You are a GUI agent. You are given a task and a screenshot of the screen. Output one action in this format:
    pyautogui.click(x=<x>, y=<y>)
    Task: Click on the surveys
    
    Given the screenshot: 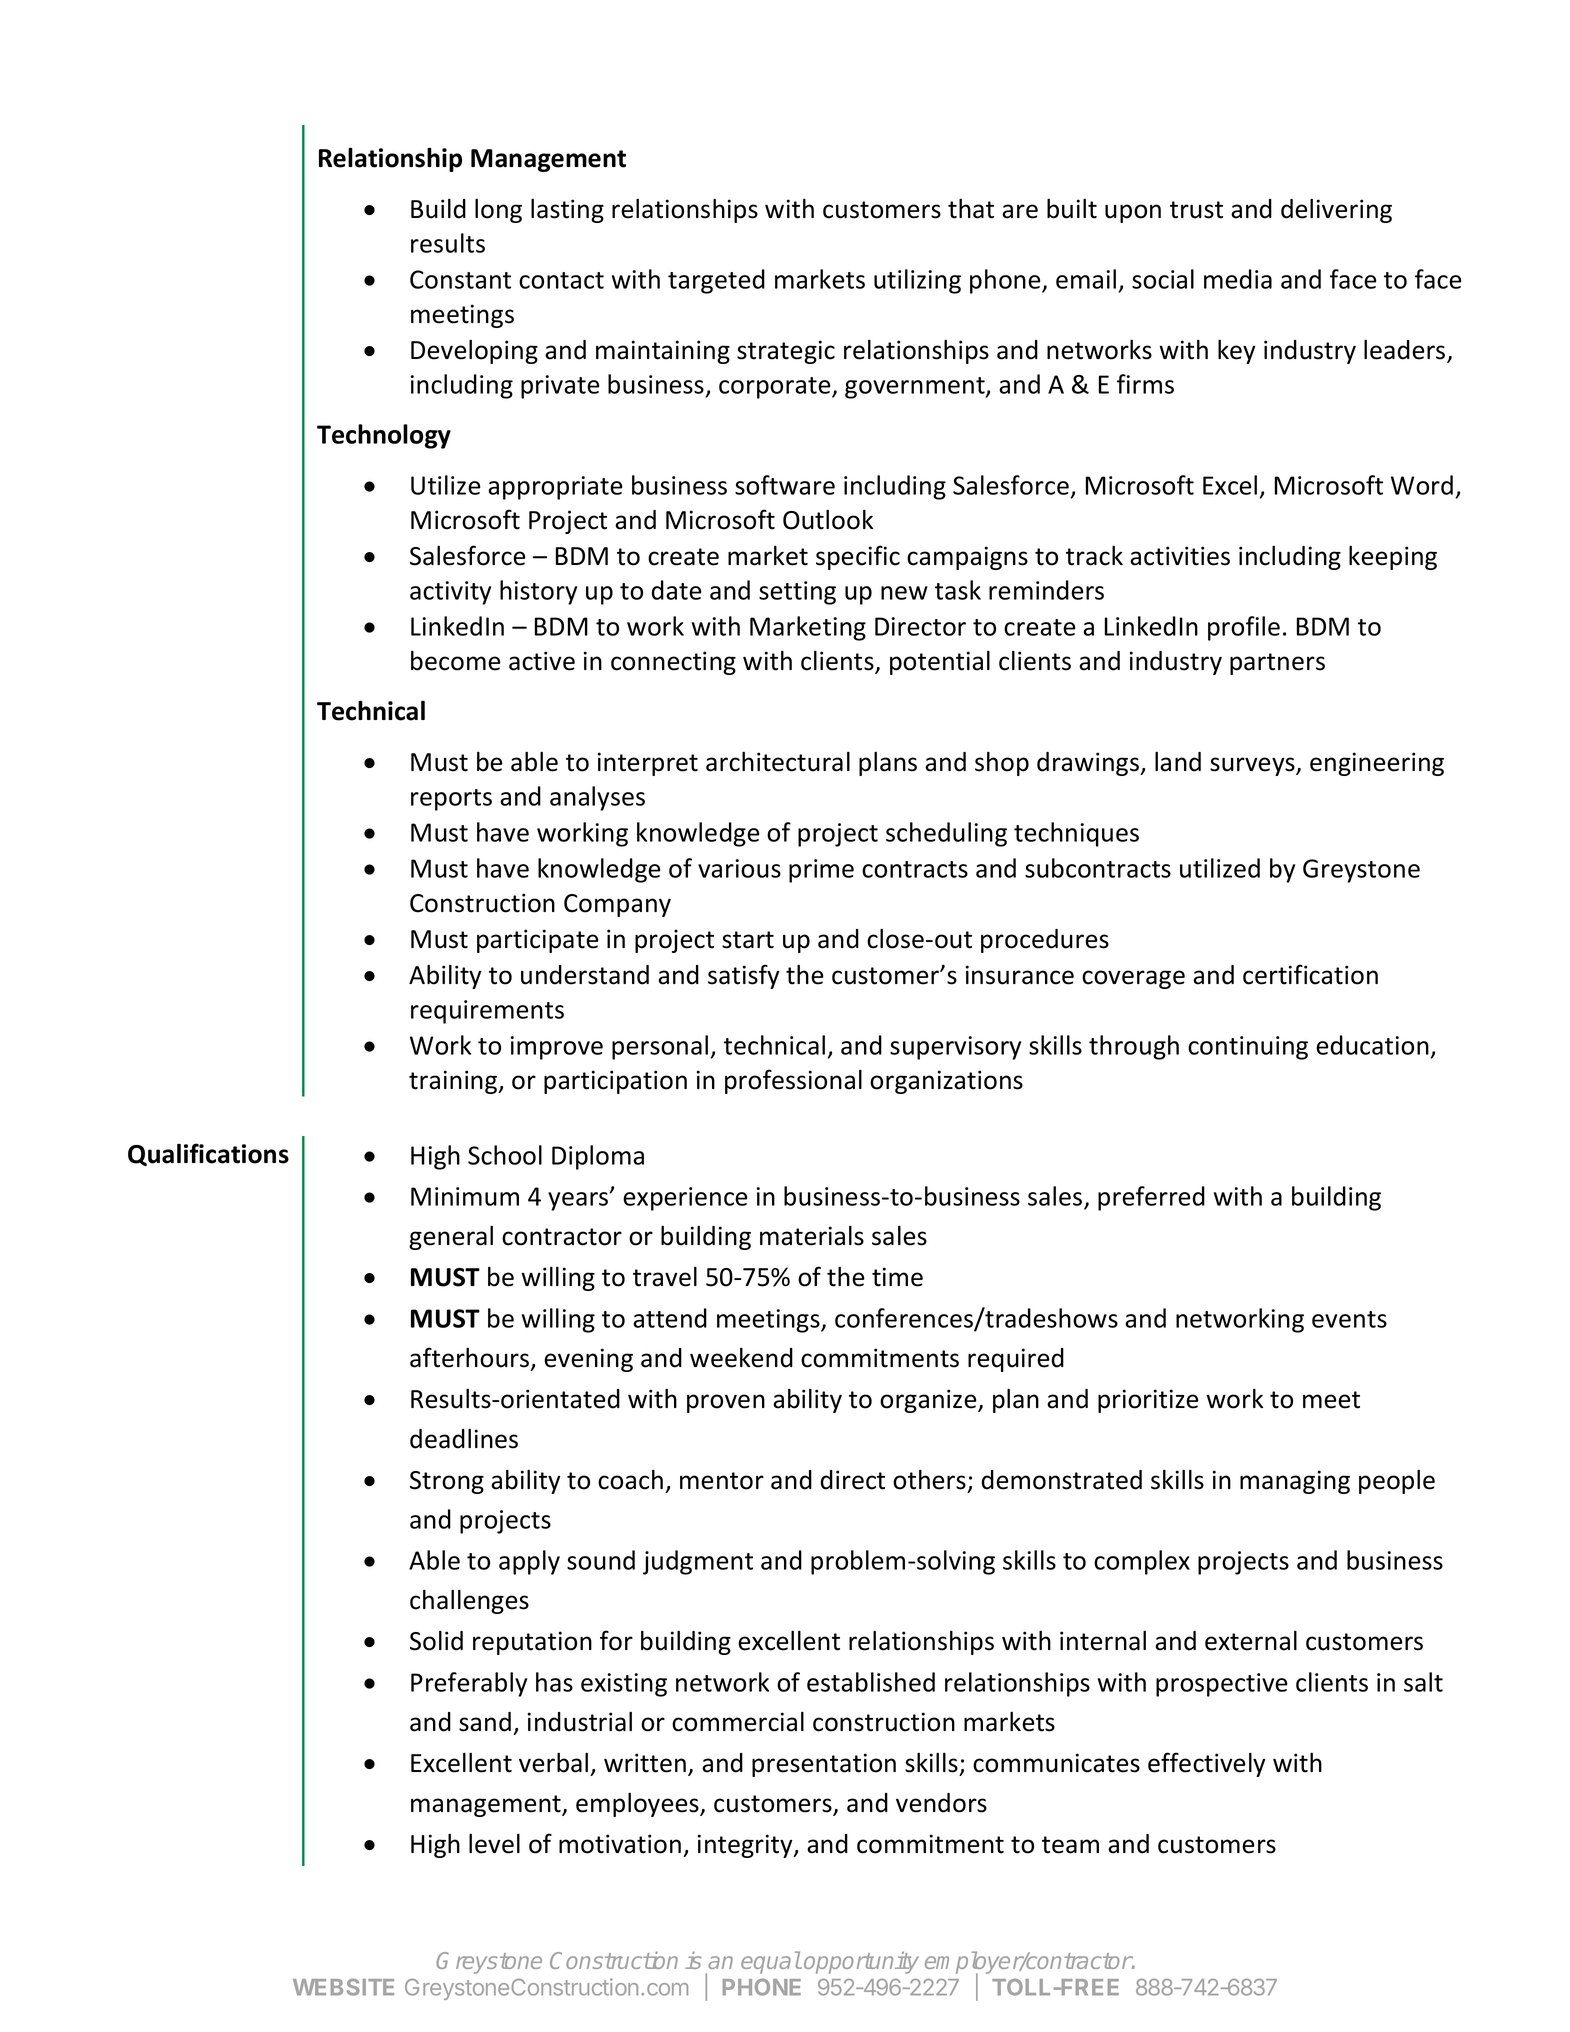 What is the action you would take?
    pyautogui.click(x=1253, y=766)
